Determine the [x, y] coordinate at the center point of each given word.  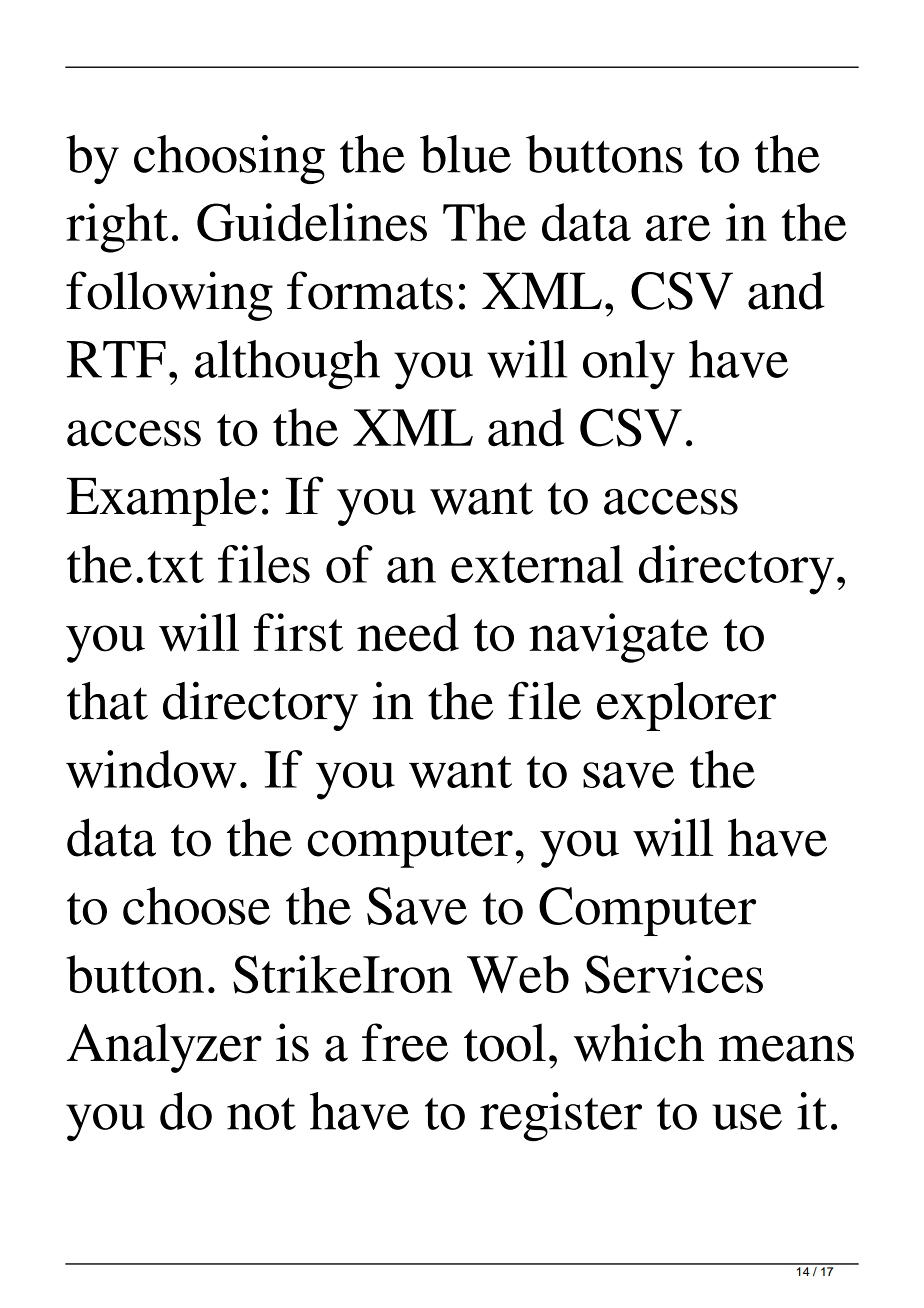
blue [465, 154]
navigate [618, 638]
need [408, 632]
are [678, 228]
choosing [229, 159]
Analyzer [164, 1048]
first [298, 632]
